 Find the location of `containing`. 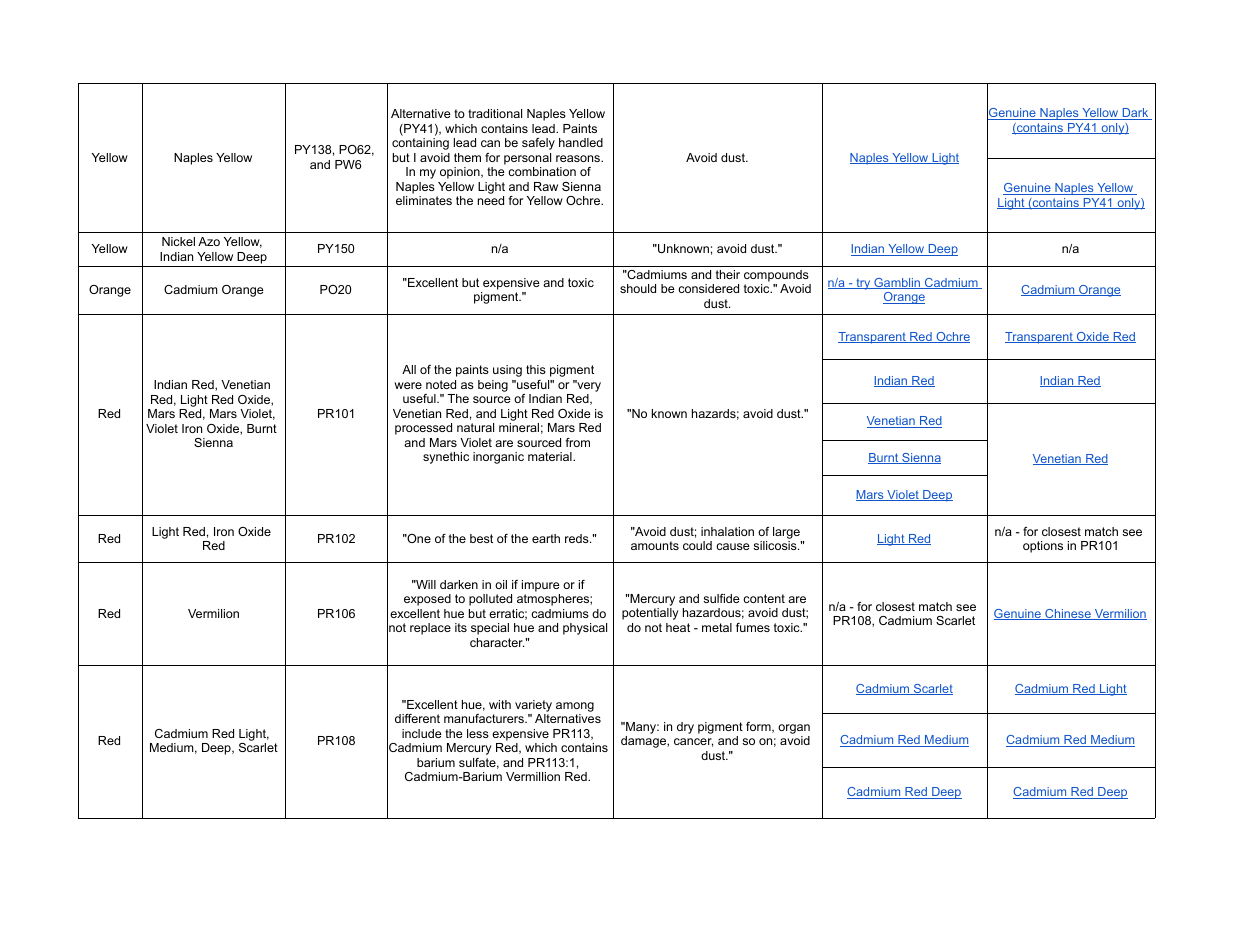

containing is located at coordinates (420, 144).
